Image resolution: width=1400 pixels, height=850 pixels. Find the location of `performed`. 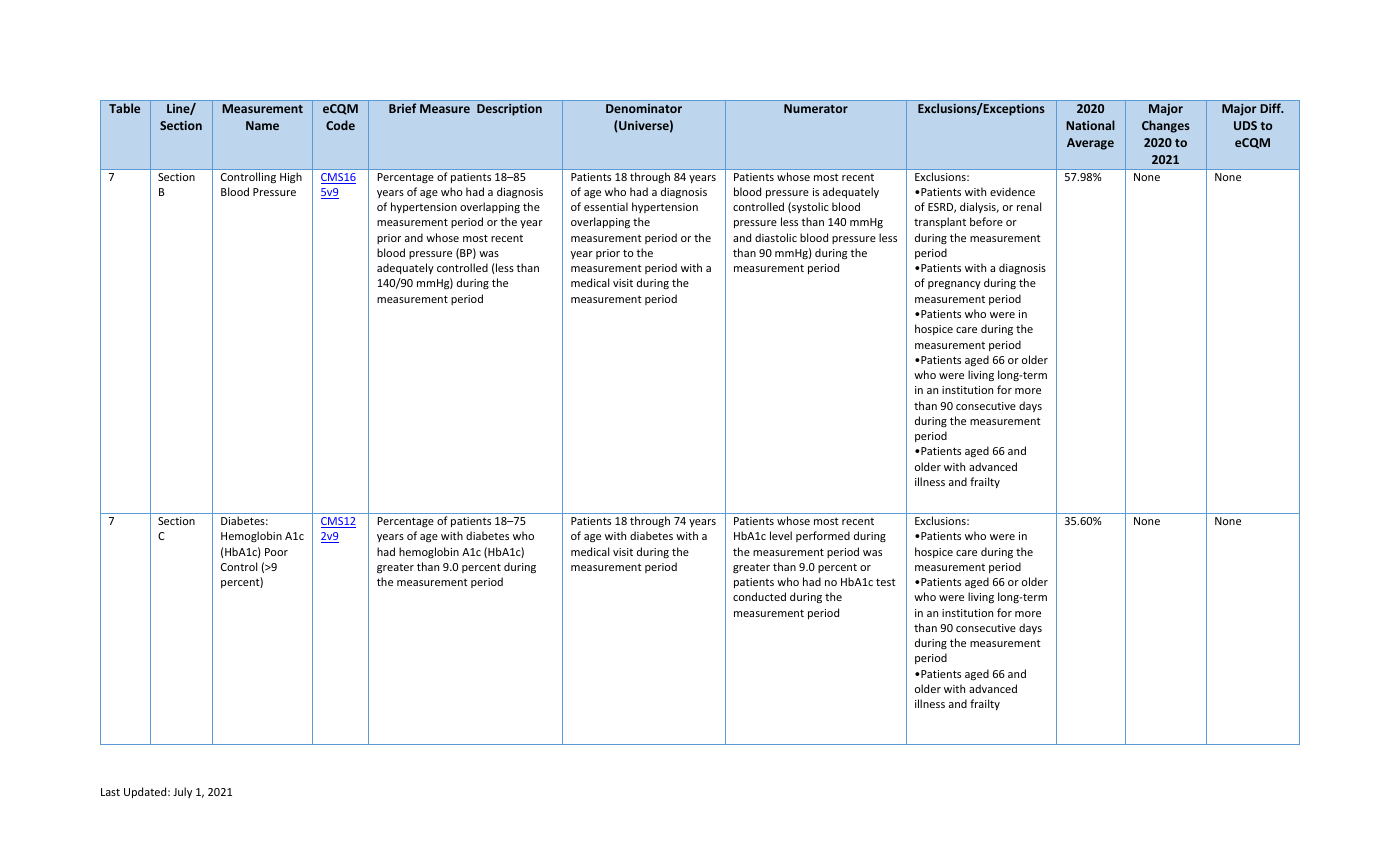

performed is located at coordinates (823, 536).
